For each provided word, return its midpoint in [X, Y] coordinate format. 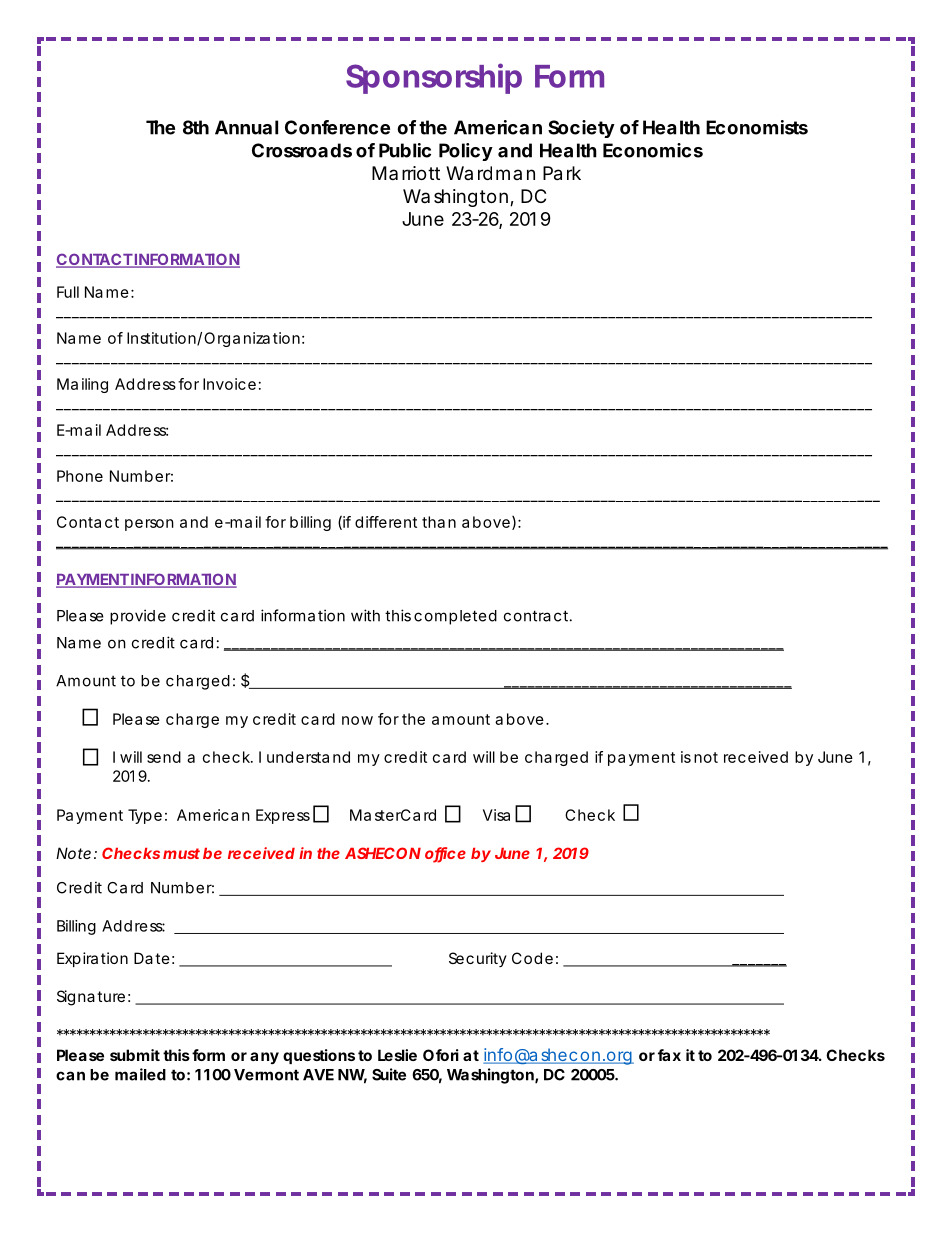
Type [145, 816]
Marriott [406, 173]
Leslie [397, 1055]
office [445, 854]
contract [538, 616]
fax [669, 1055]
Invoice [229, 384]
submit [135, 1055]
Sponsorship [434, 78]
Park [562, 173]
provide [138, 617]
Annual [246, 127]
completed [455, 617]
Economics [653, 150]
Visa [496, 815]
